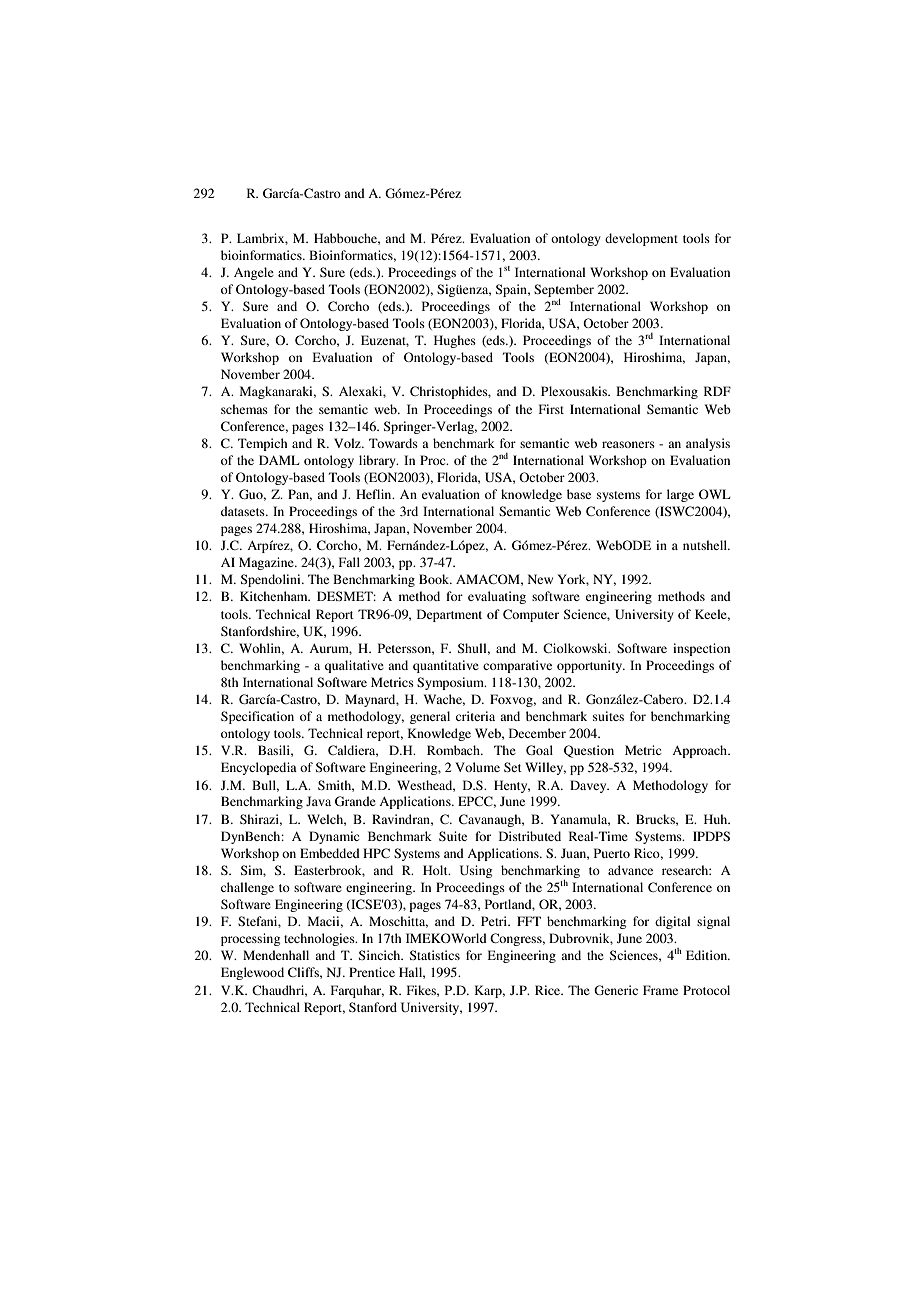 The width and height of the screenshot is (924, 1308). What do you see at coordinates (717, 391) in the screenshot?
I see `RDF` at bounding box center [717, 391].
